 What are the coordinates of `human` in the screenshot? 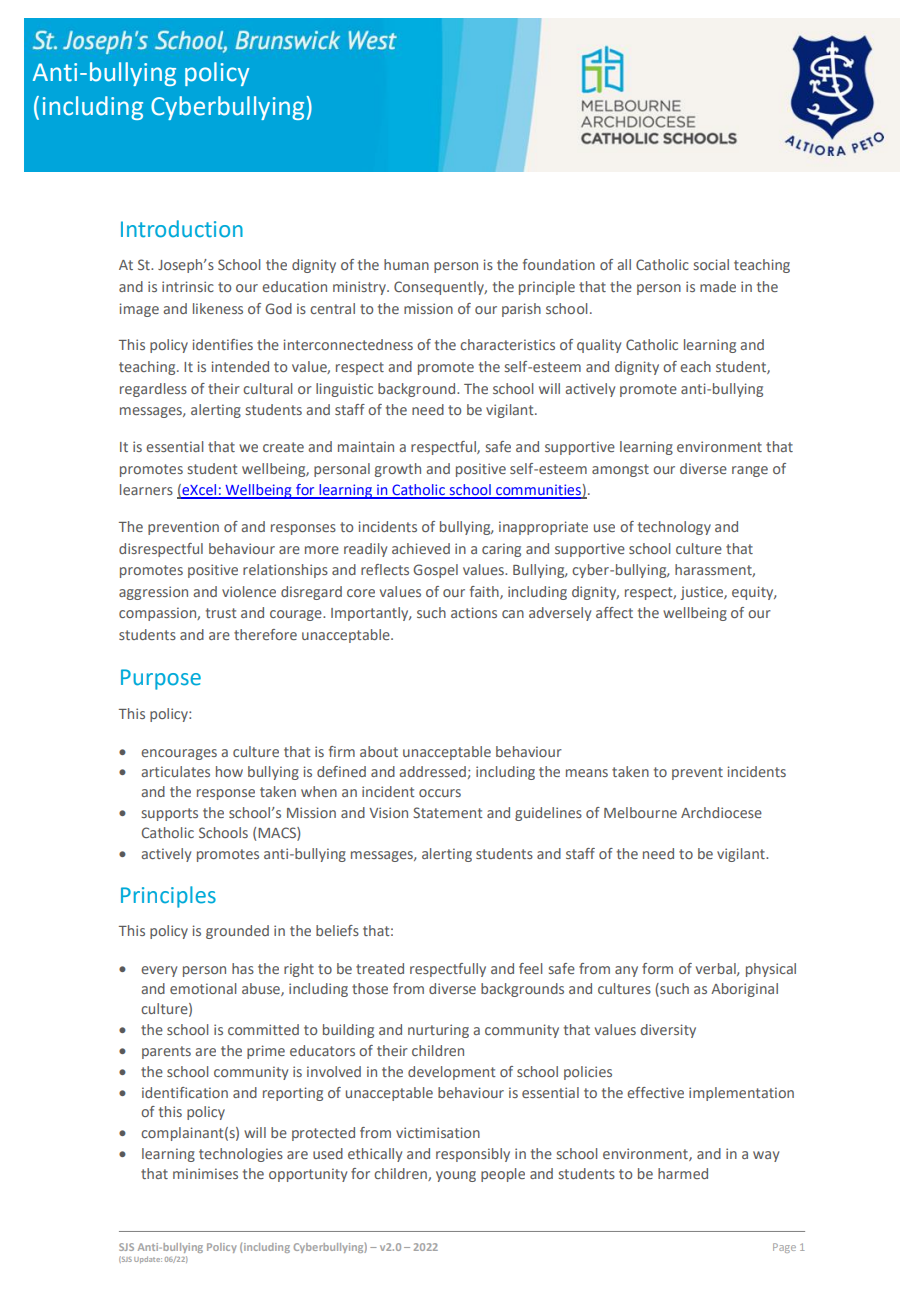 It's located at (406, 264).
